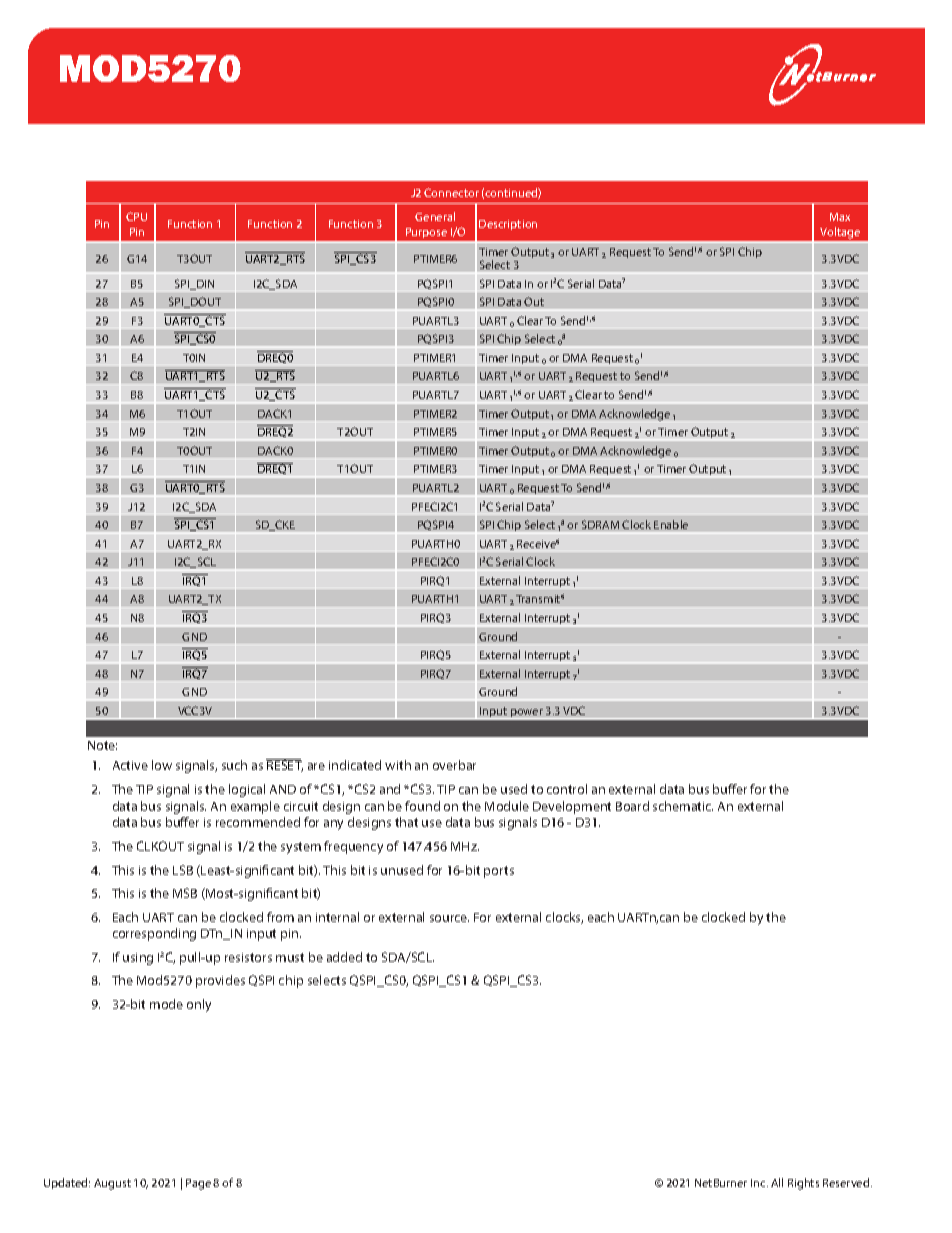 This image has width=952, height=1233. I want to click on Page, so click(198, 1184).
